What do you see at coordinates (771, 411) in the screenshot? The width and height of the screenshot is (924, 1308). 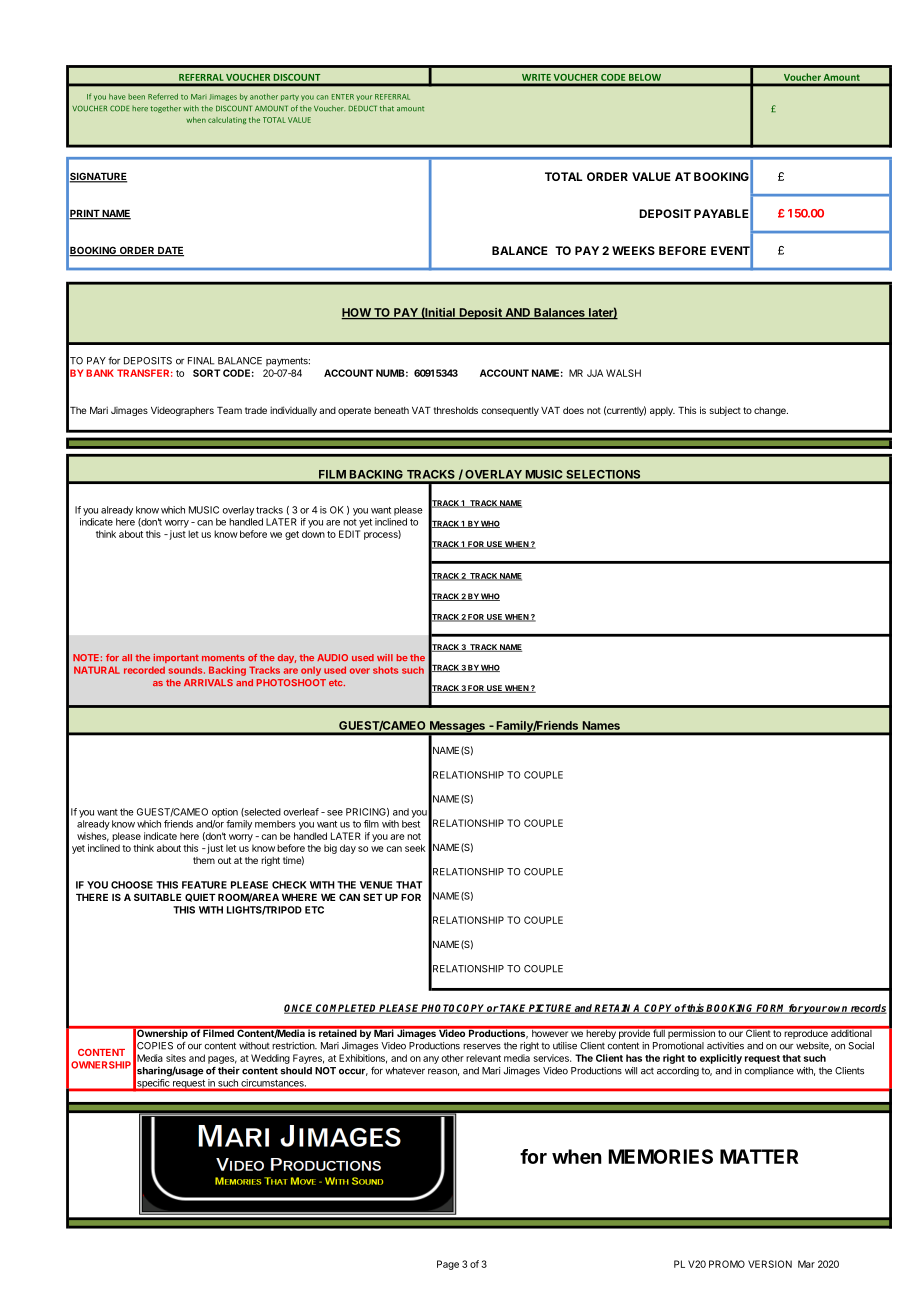 I see `change` at bounding box center [771, 411].
